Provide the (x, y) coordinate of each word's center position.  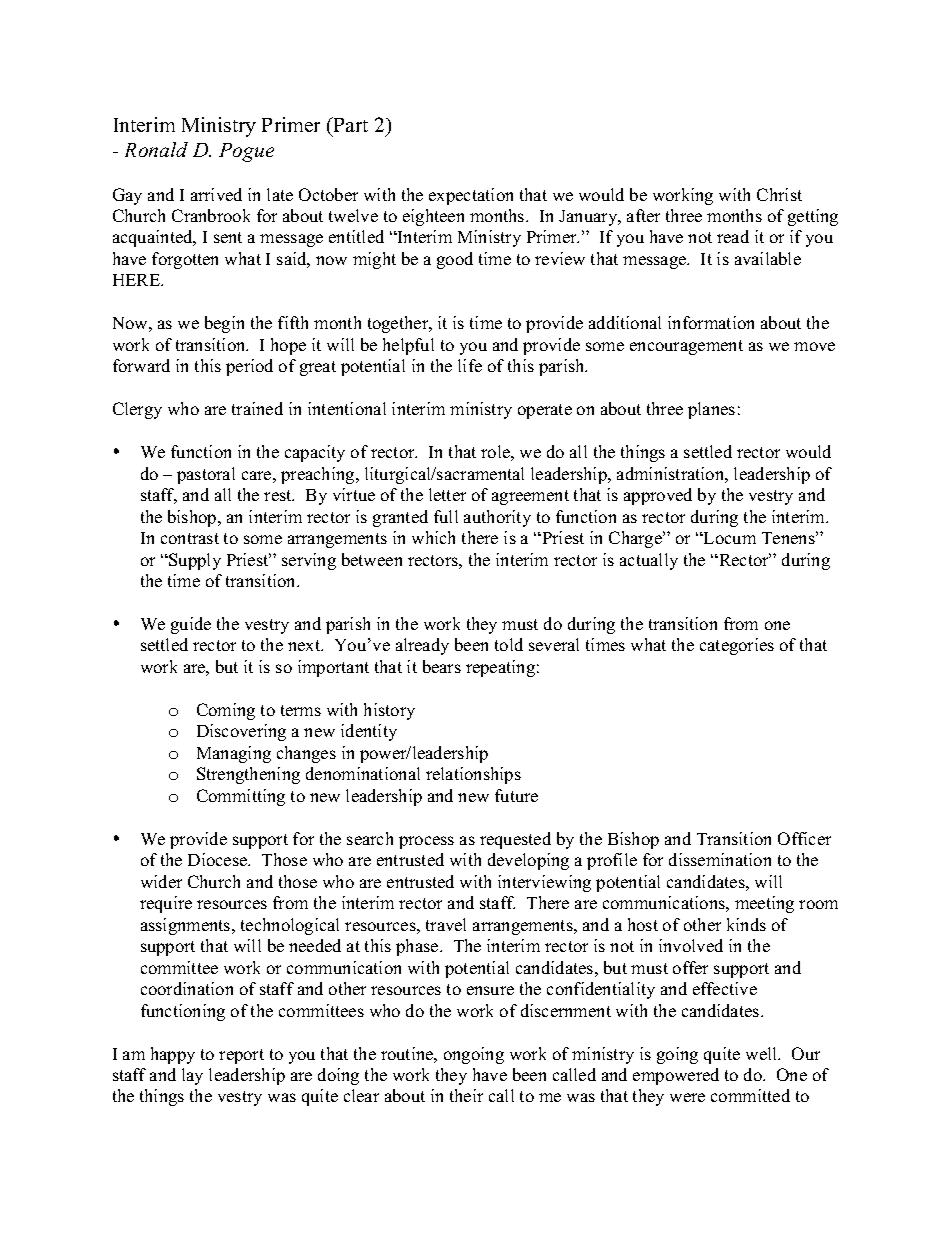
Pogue (246, 152)
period (249, 367)
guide (191, 625)
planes (711, 410)
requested (515, 840)
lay (192, 1076)
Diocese (219, 859)
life (470, 365)
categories (737, 646)
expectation (471, 196)
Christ (779, 194)
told (509, 644)
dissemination (720, 859)
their (466, 1095)
